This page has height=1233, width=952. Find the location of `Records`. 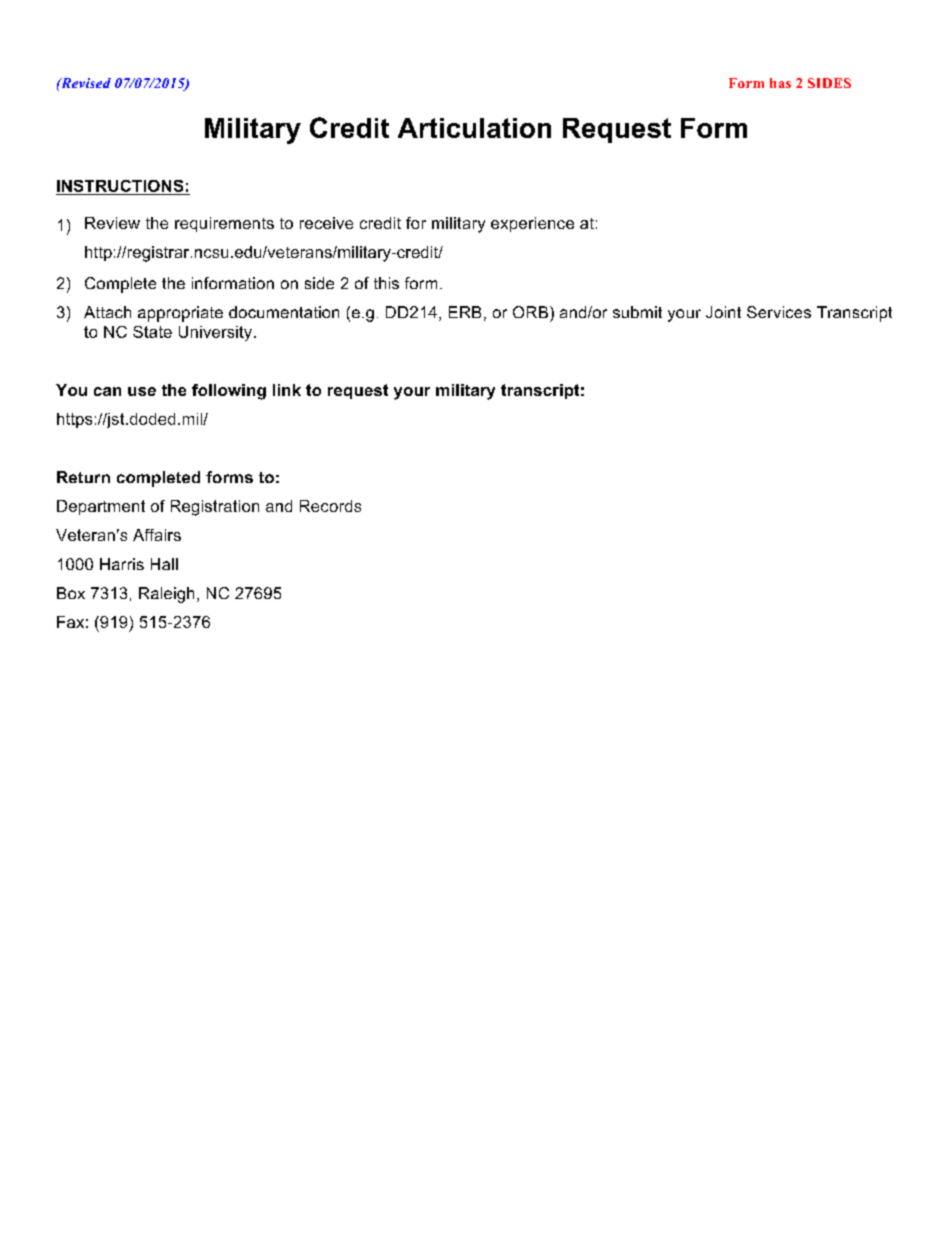

Records is located at coordinates (330, 506).
